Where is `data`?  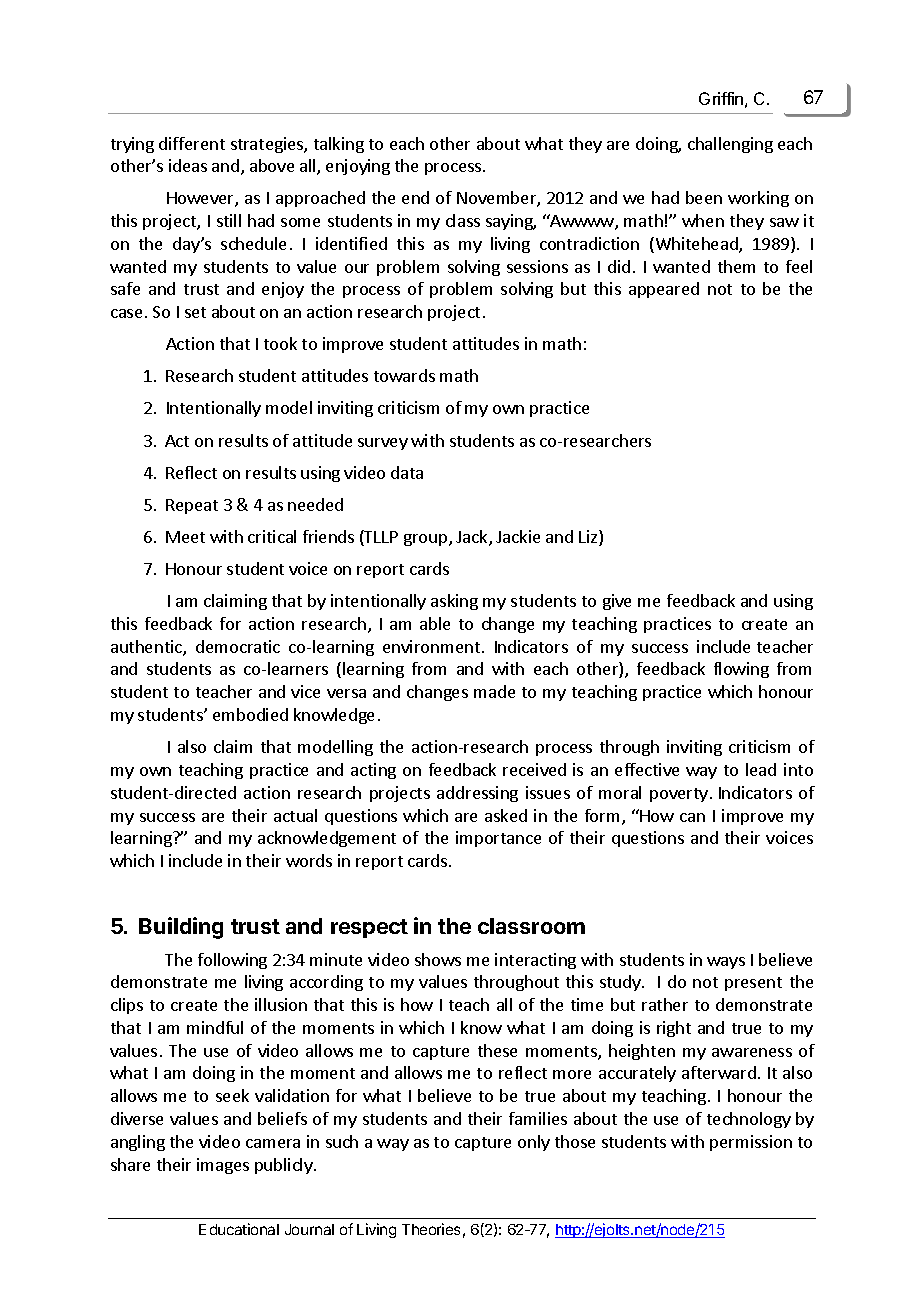 data is located at coordinates (407, 472).
